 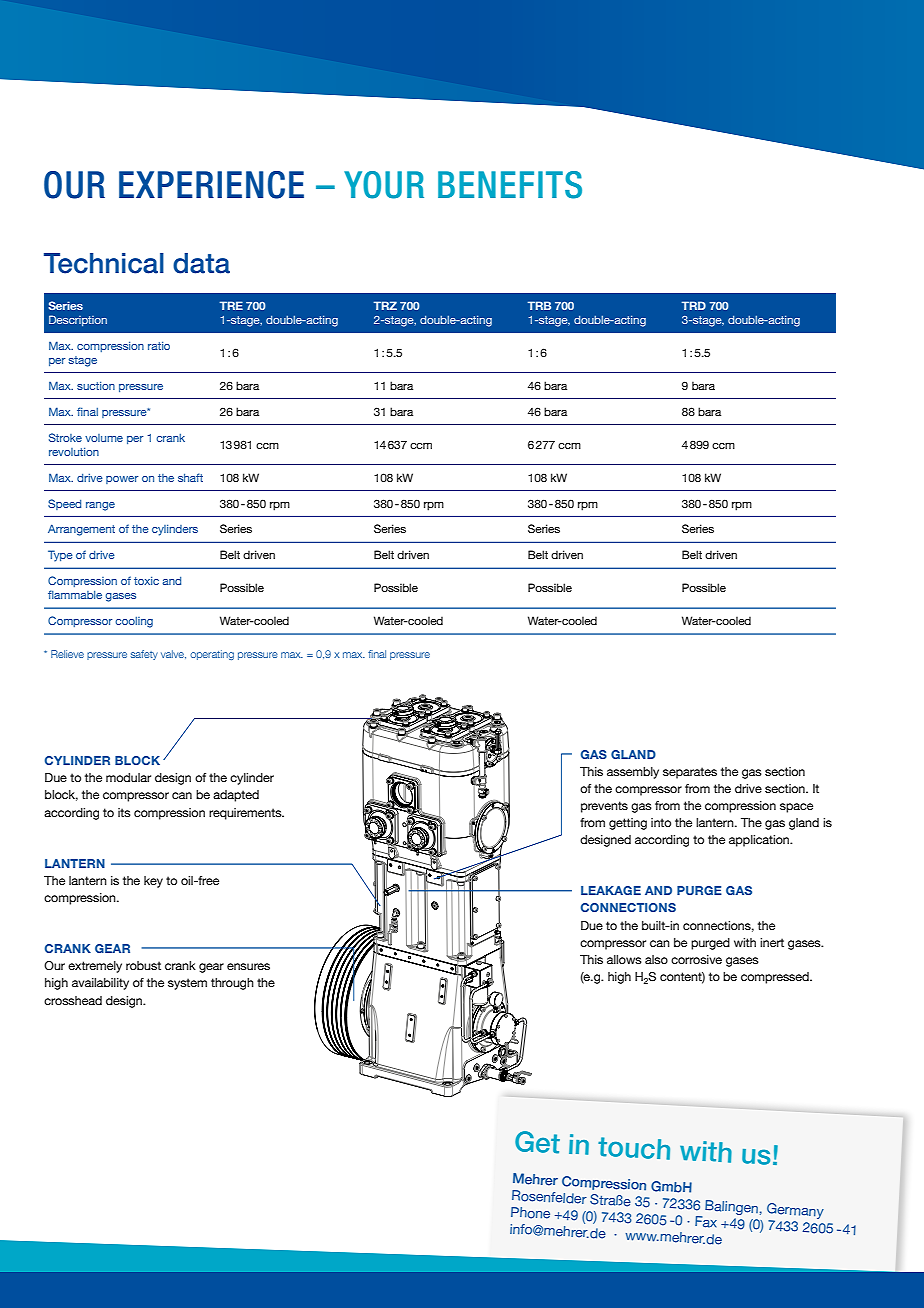 I want to click on YOUR, so click(x=384, y=185).
